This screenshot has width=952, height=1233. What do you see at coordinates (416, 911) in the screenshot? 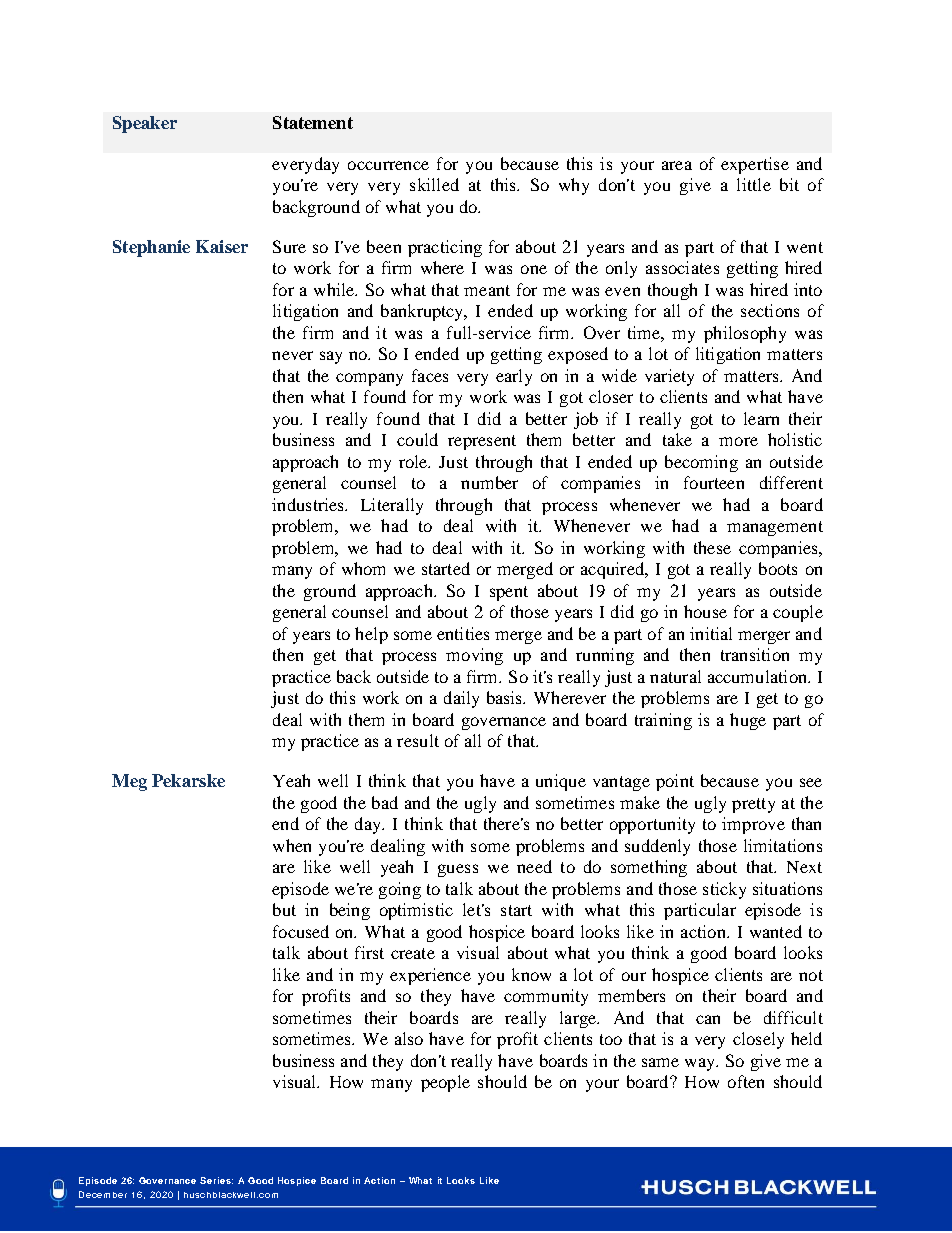
I see `optimistic` at bounding box center [416, 911].
